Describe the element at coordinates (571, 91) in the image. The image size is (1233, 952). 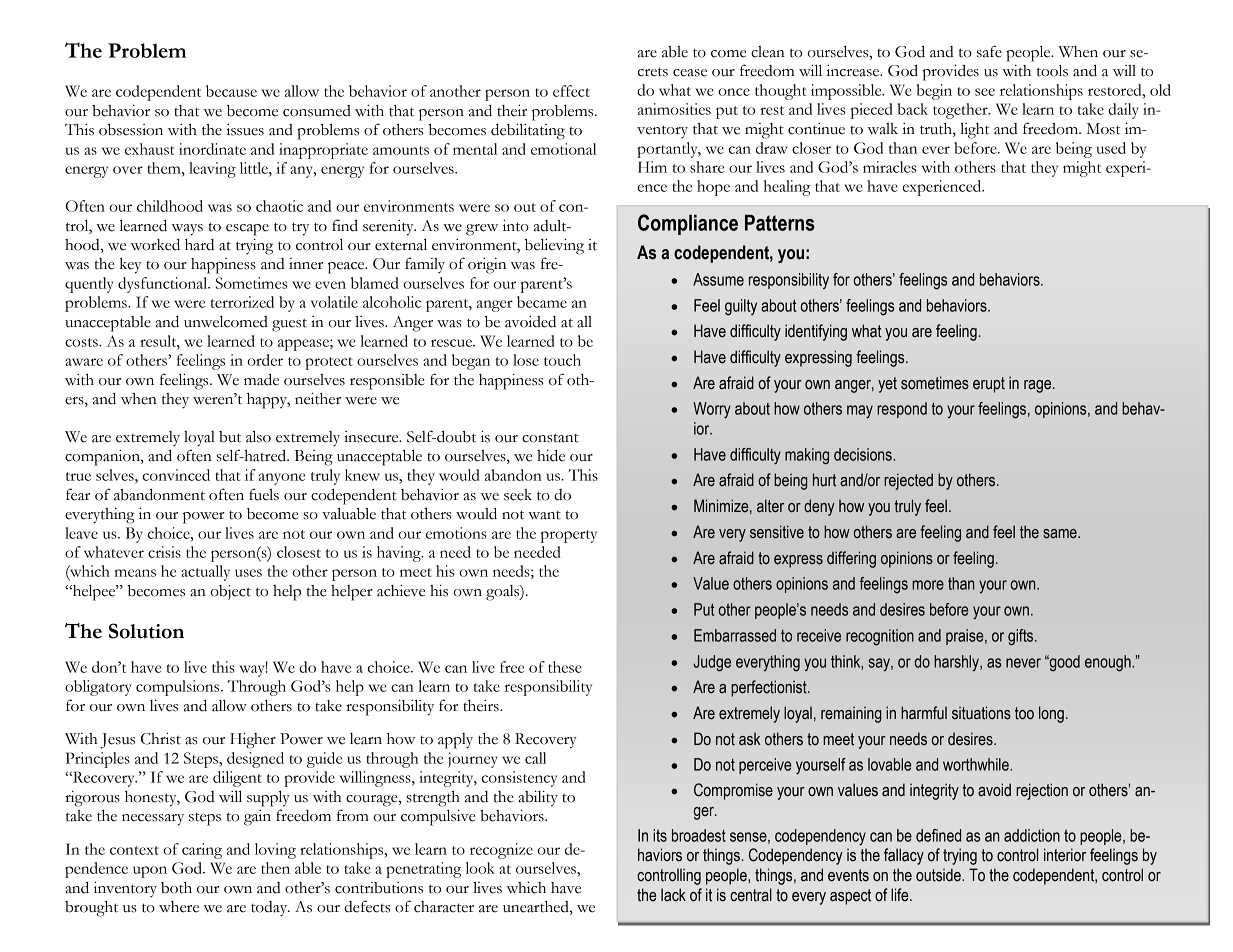
I see `effect` at that location.
